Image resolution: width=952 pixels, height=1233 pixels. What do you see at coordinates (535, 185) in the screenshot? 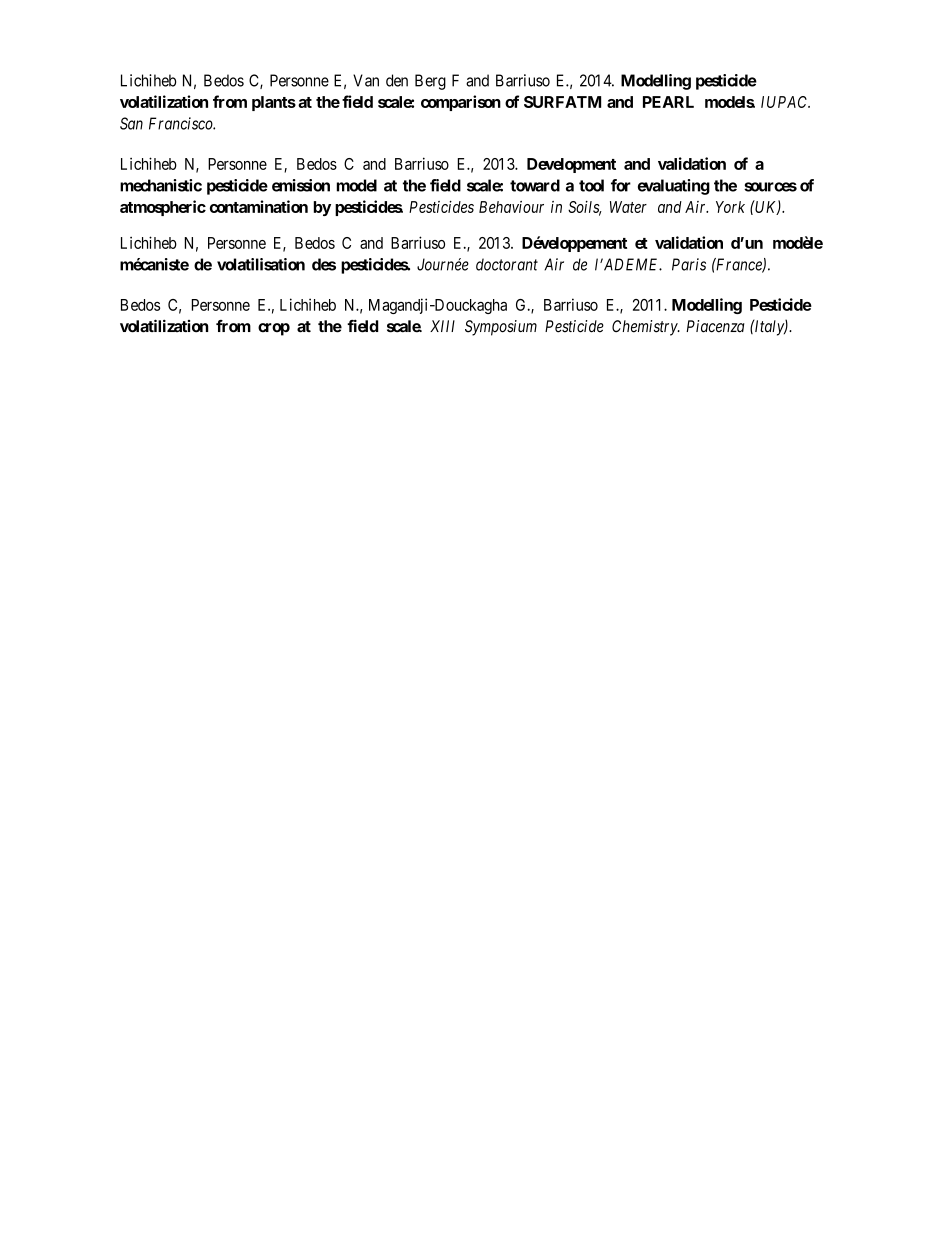
I see `toward` at bounding box center [535, 185].
